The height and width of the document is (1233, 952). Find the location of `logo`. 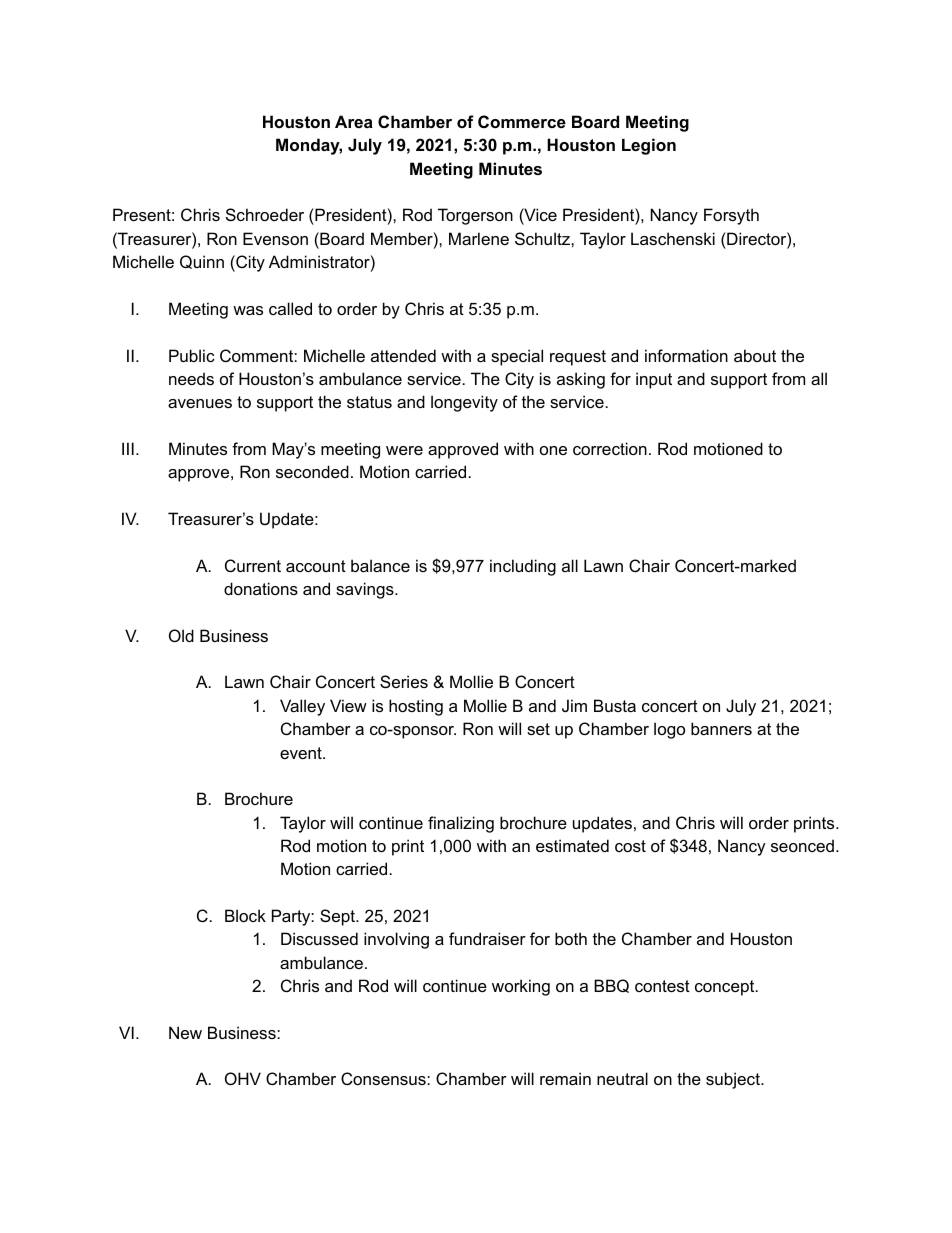

logo is located at coordinates (669, 730).
